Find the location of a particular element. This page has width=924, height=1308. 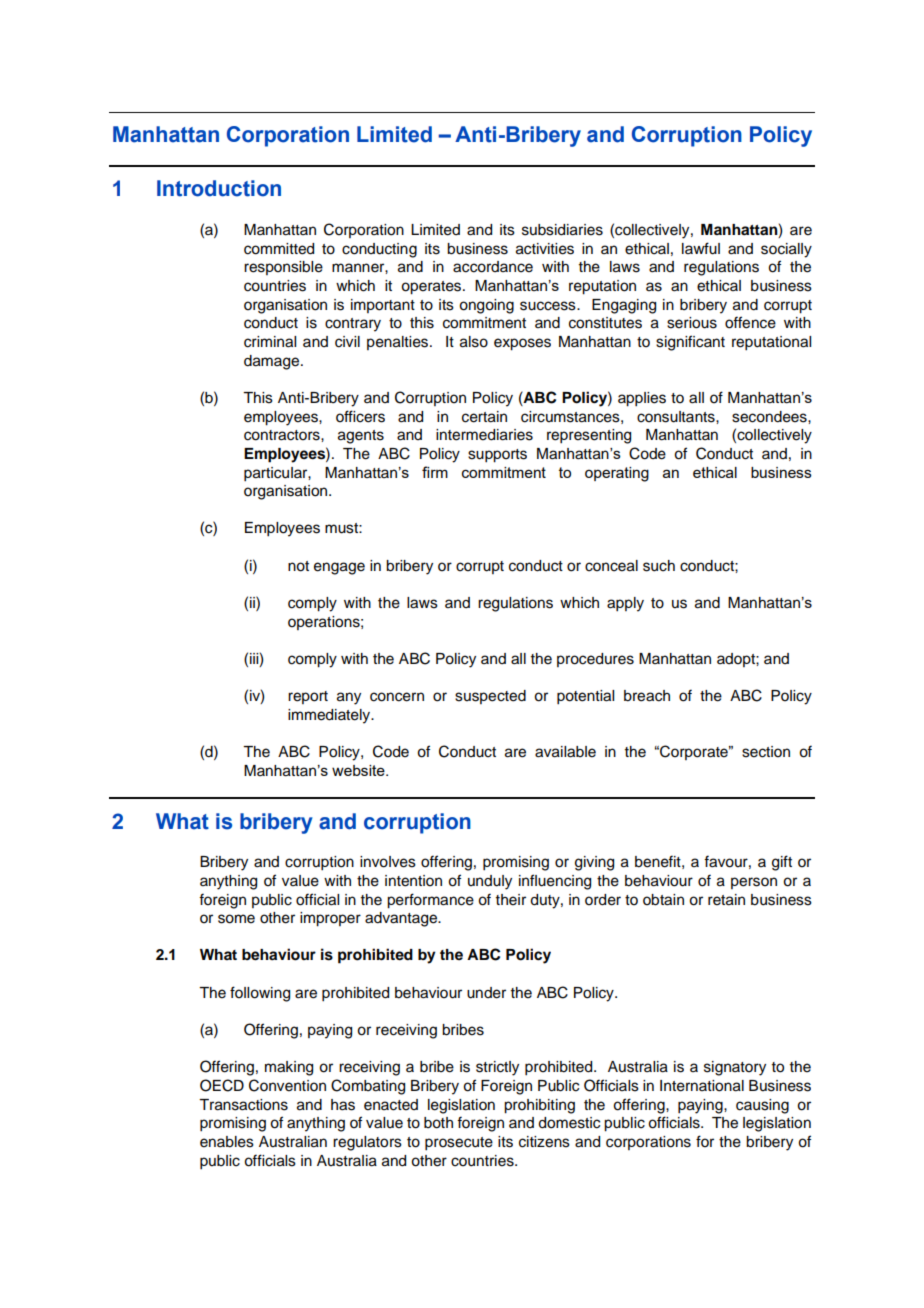

prohibiting is located at coordinates (539, 1106).
